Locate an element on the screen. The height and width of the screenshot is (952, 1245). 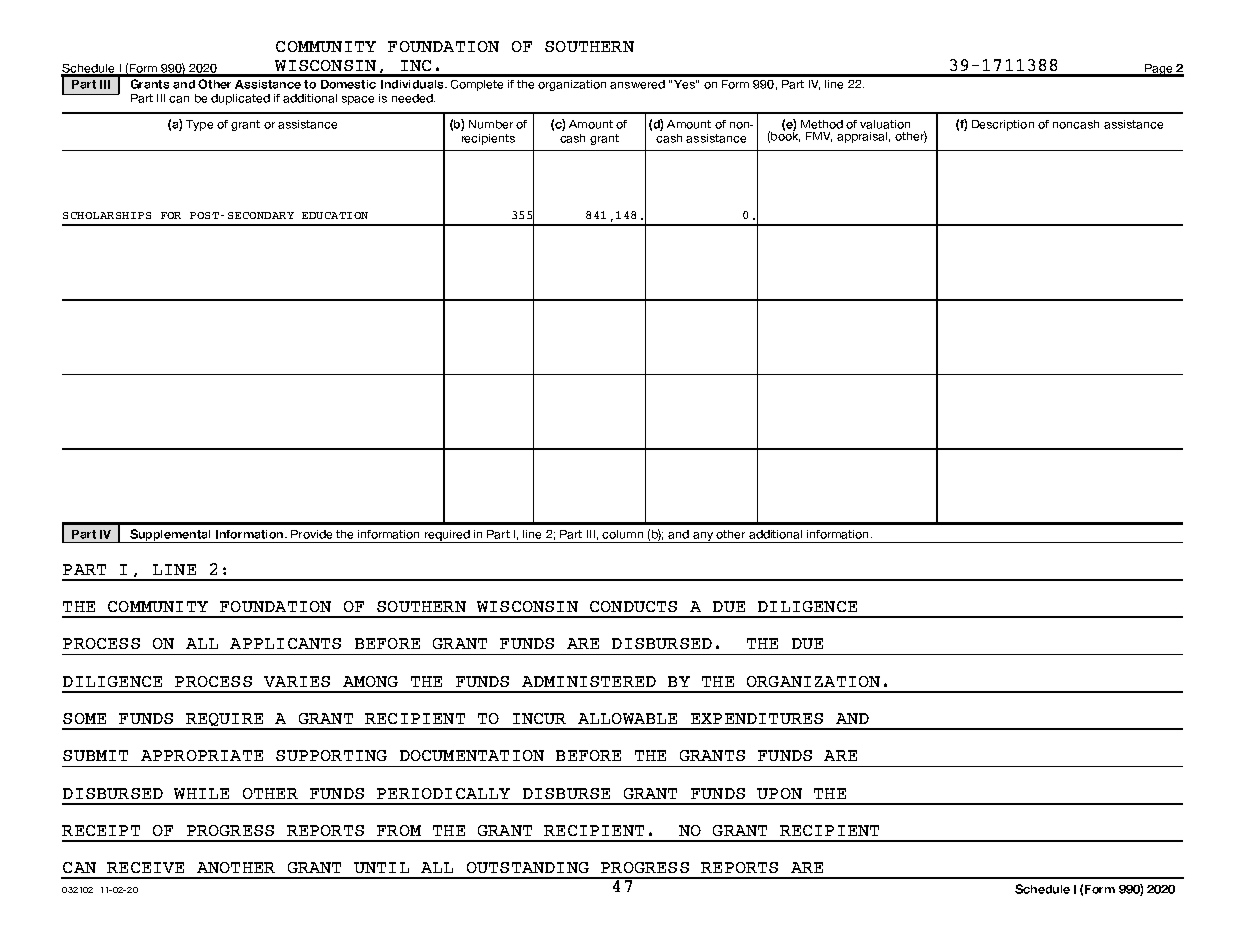
RECEIVE is located at coordinates (145, 867).
